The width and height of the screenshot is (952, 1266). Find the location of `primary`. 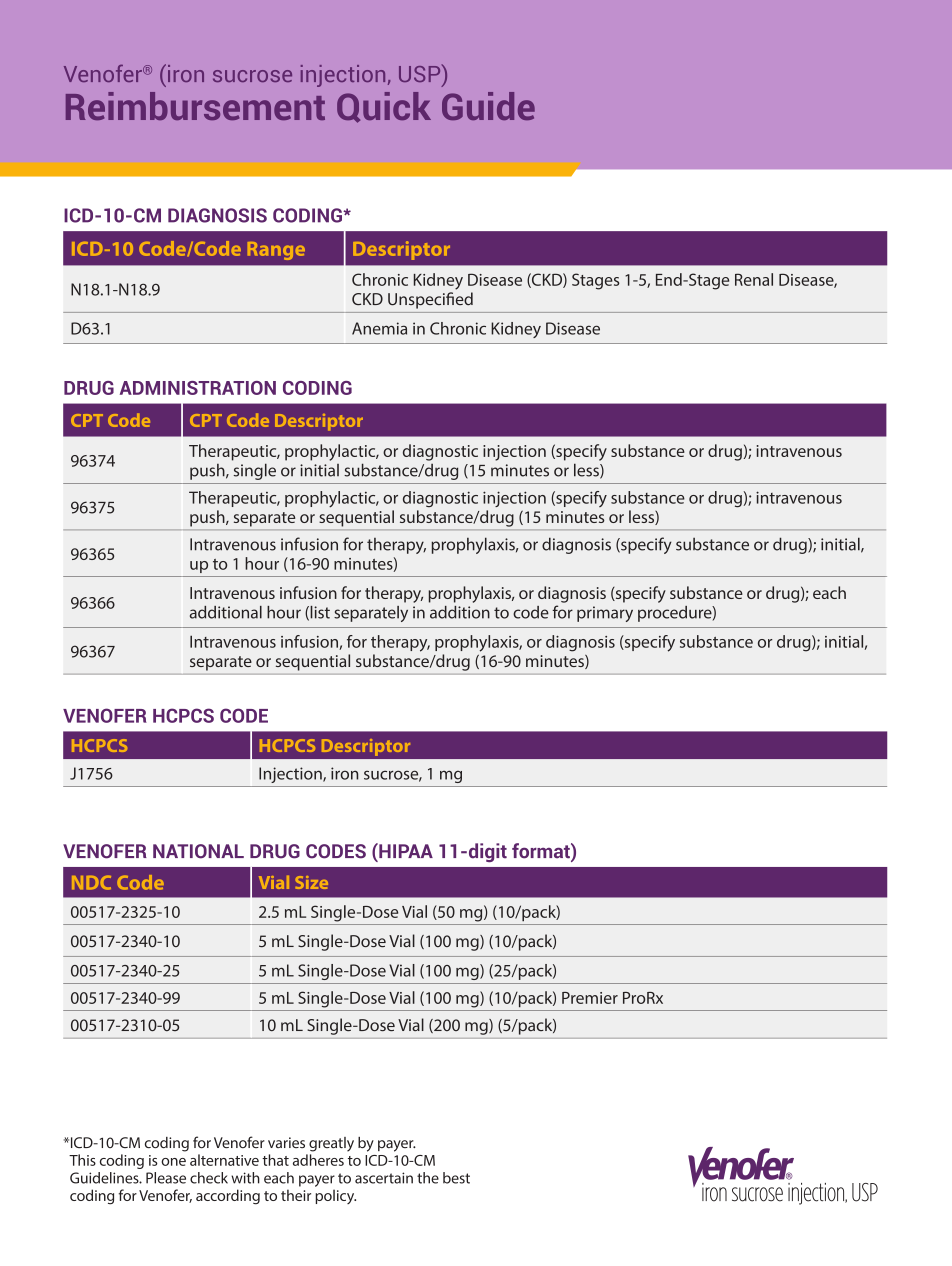

primary is located at coordinates (605, 614).
